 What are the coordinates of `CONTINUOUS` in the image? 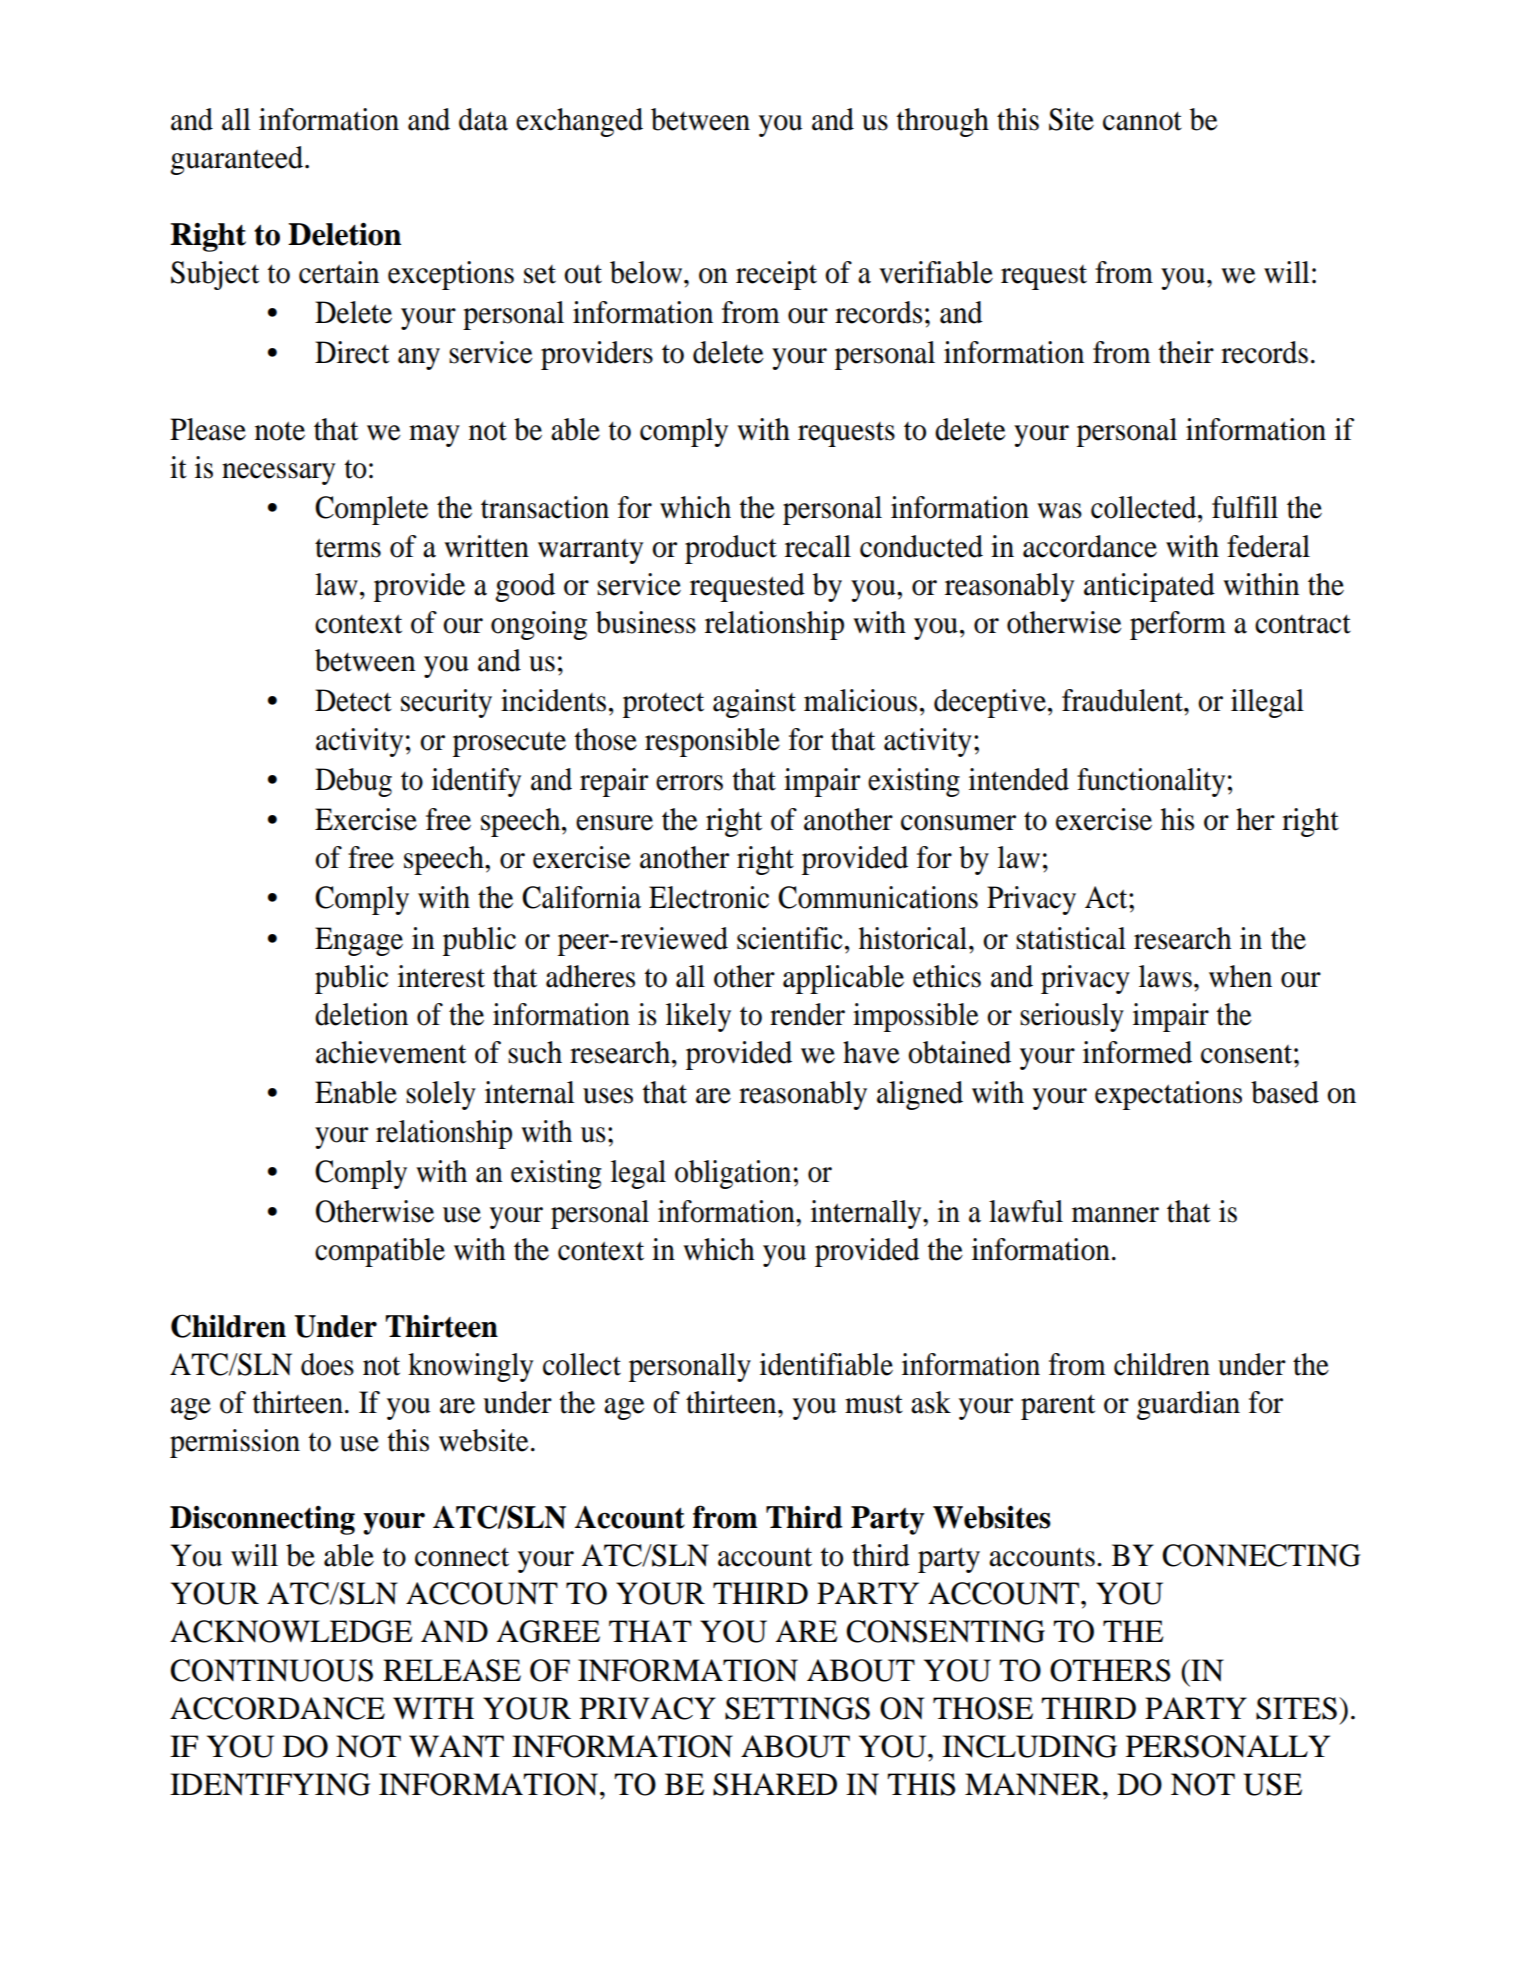 It's located at (271, 1670).
